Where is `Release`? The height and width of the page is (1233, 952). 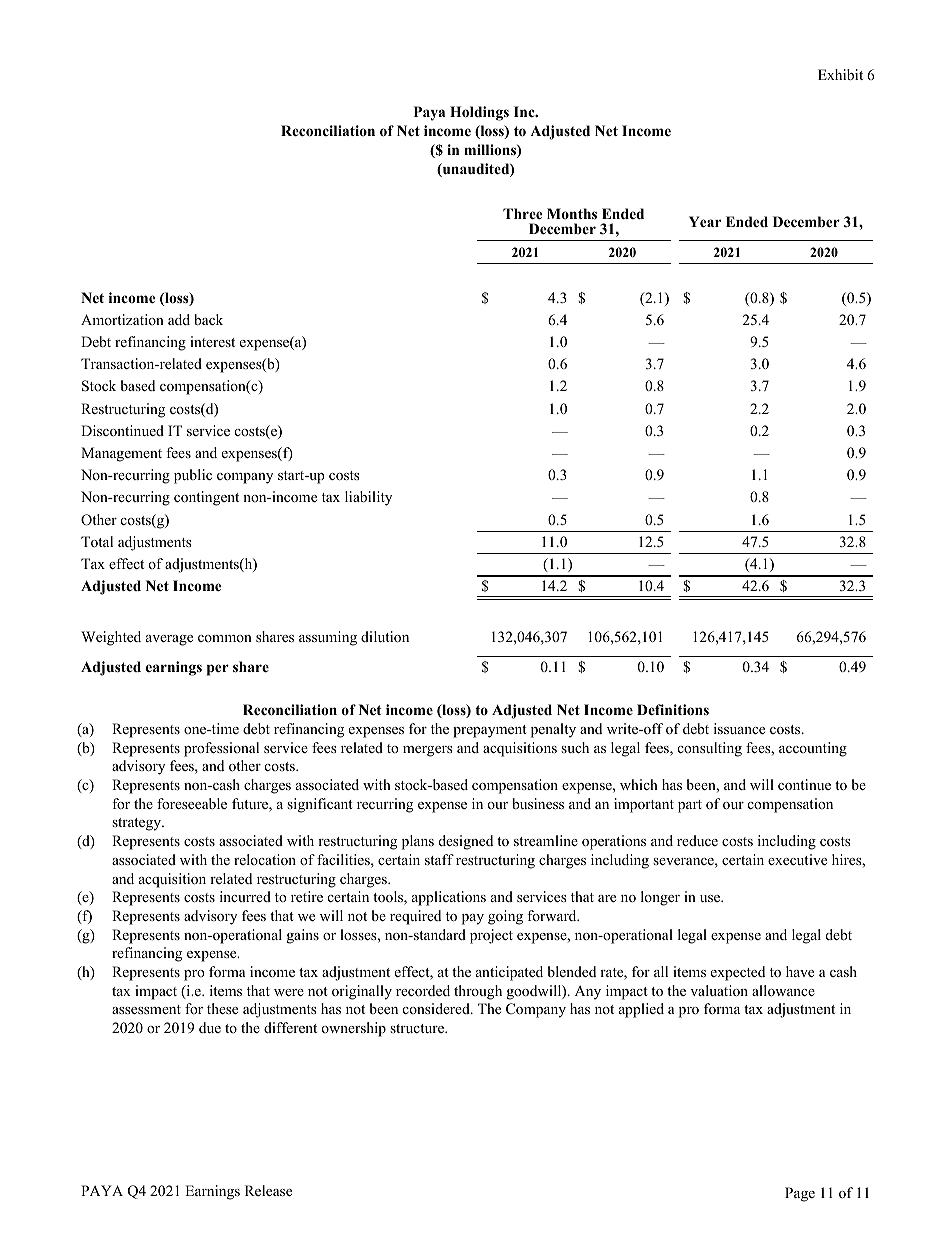
Release is located at coordinates (268, 1190).
